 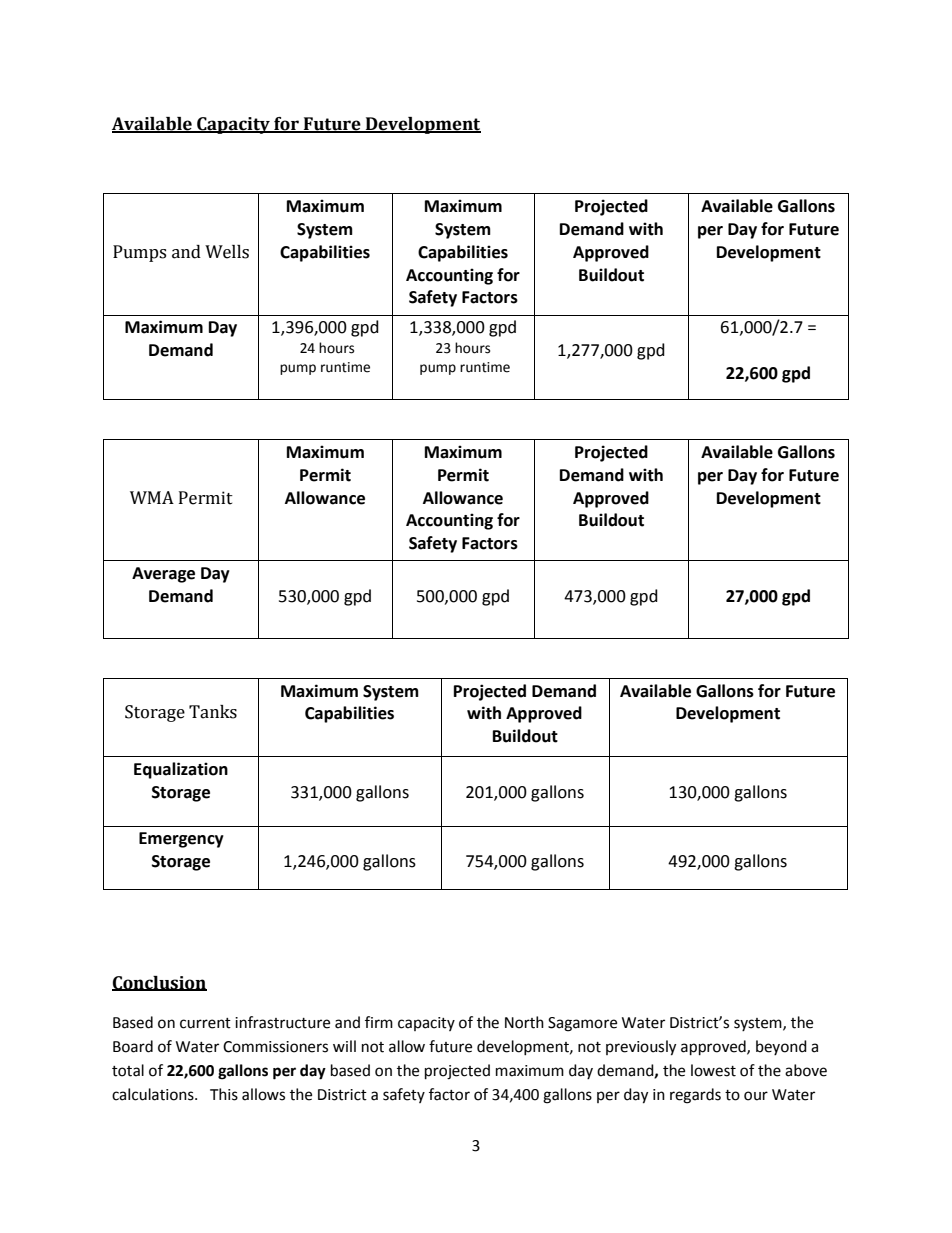 What do you see at coordinates (181, 840) in the document?
I see `Emergency` at bounding box center [181, 840].
